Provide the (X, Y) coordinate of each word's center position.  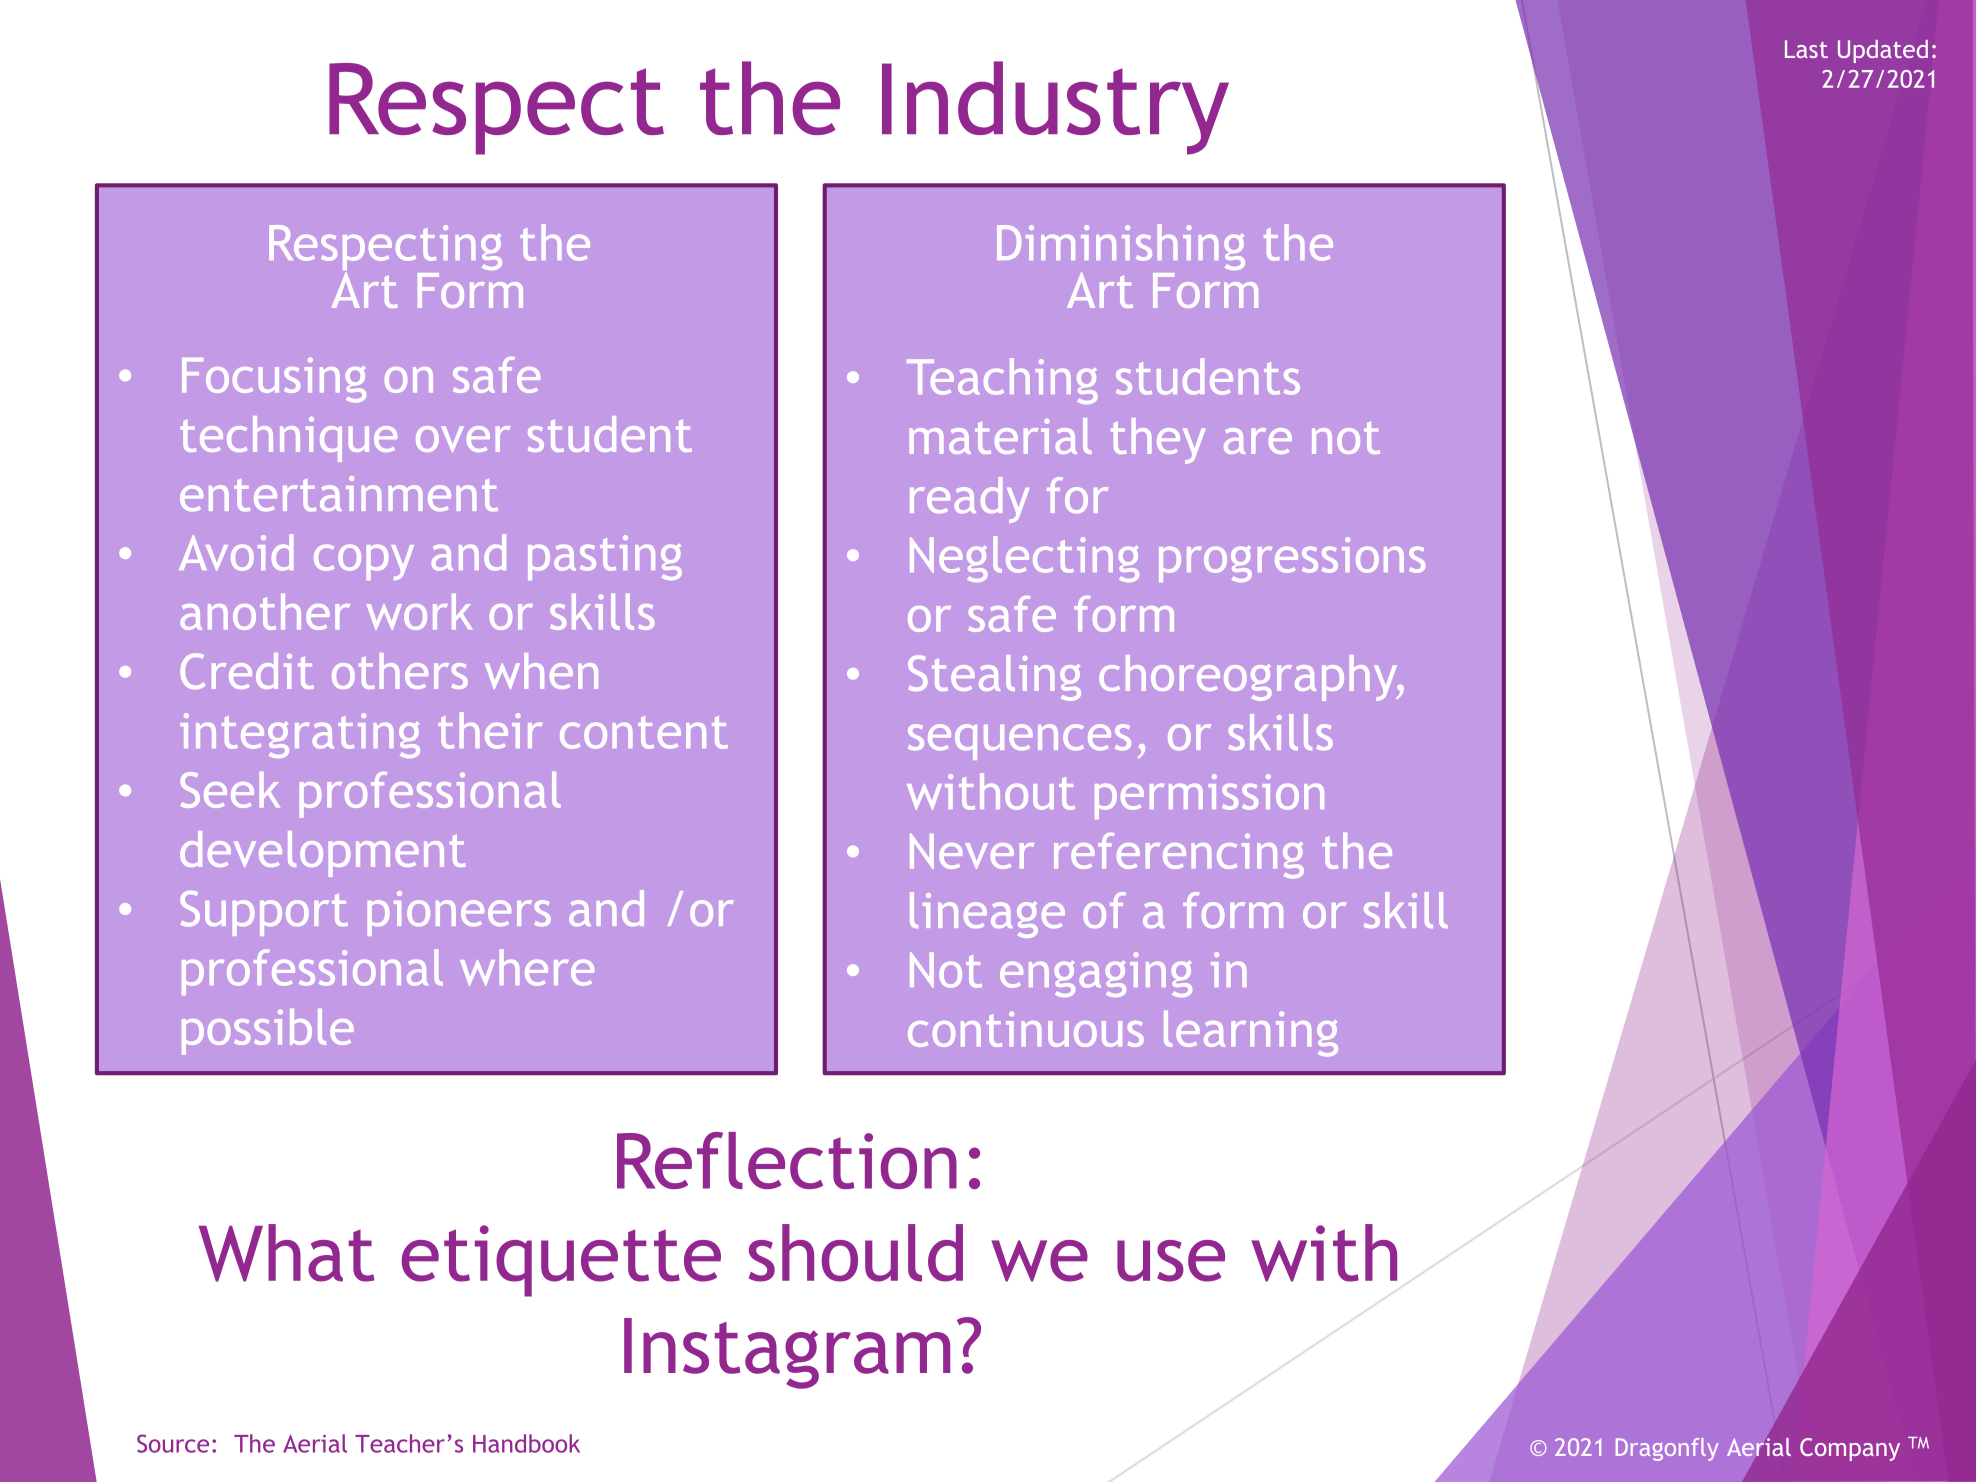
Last (1806, 49)
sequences (1019, 742)
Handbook (526, 1443)
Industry (1055, 108)
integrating (300, 735)
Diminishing (1121, 248)
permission (1209, 796)
